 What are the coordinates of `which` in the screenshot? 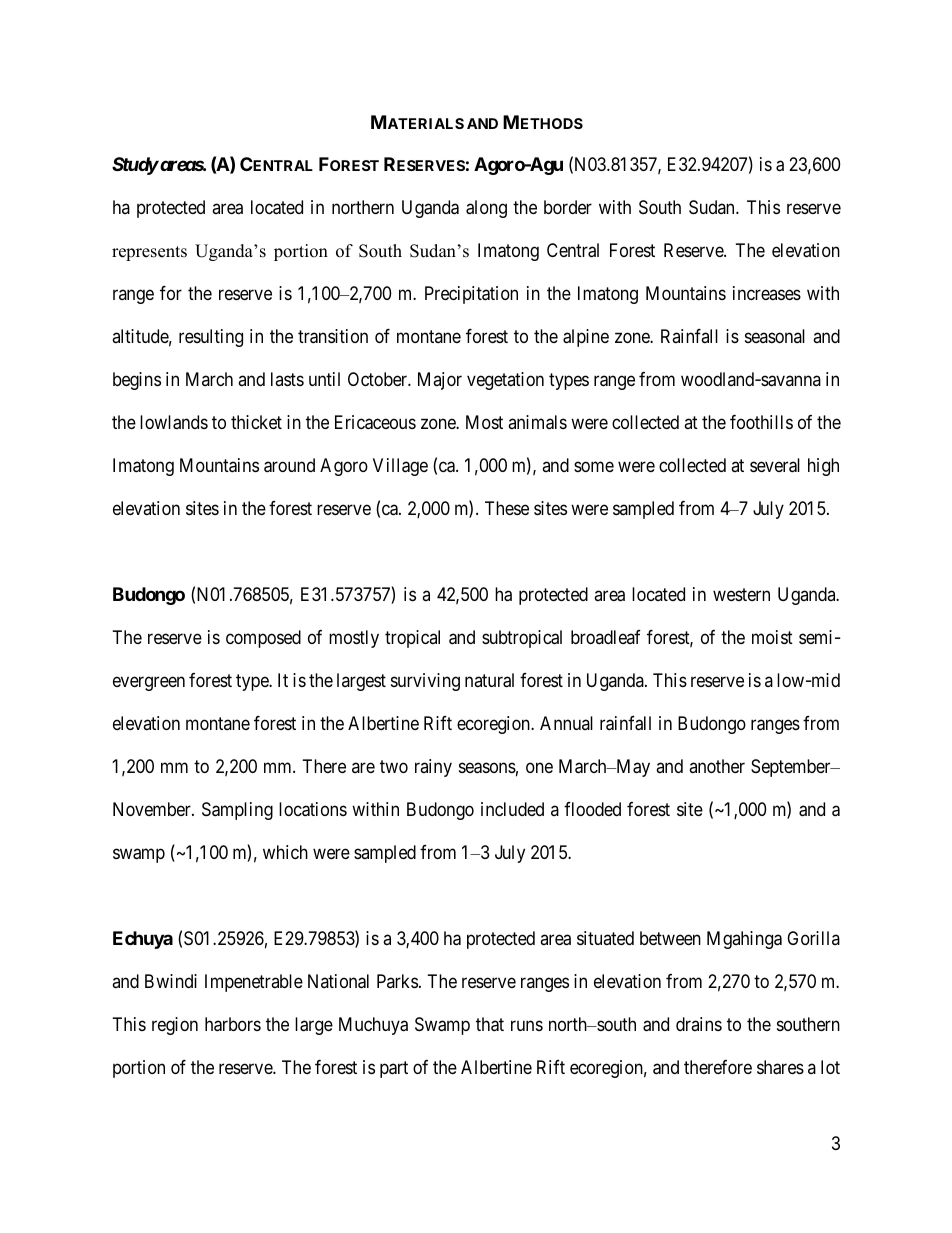 It's located at (285, 852).
